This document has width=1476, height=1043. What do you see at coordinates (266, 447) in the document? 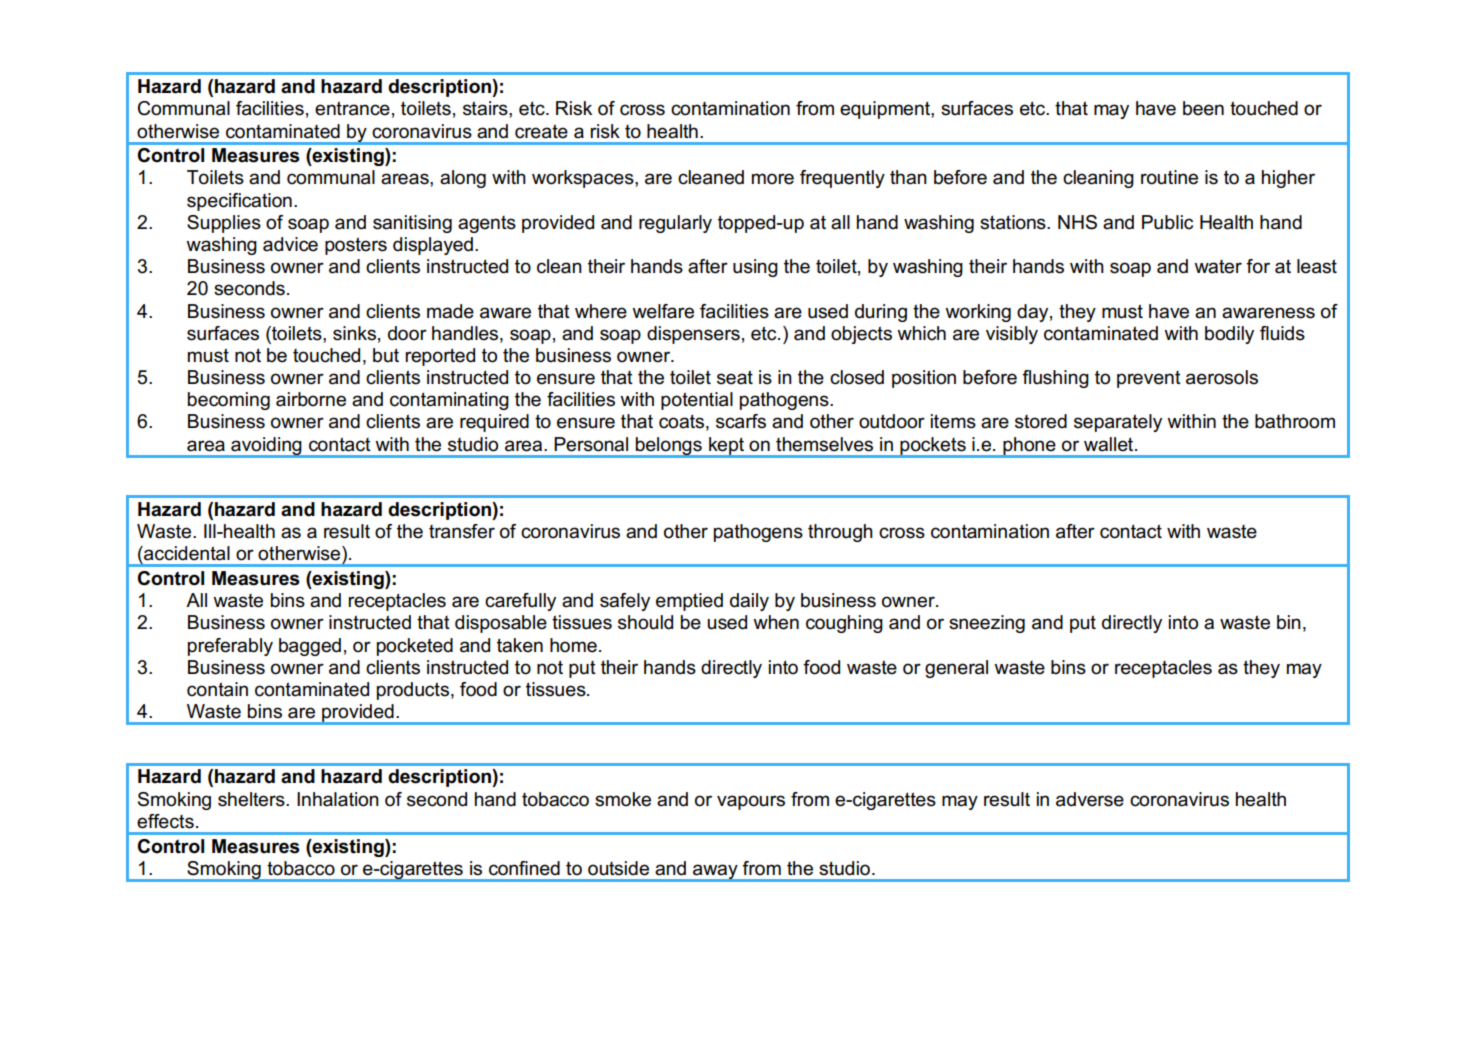
I see `avoiding` at bounding box center [266, 447].
